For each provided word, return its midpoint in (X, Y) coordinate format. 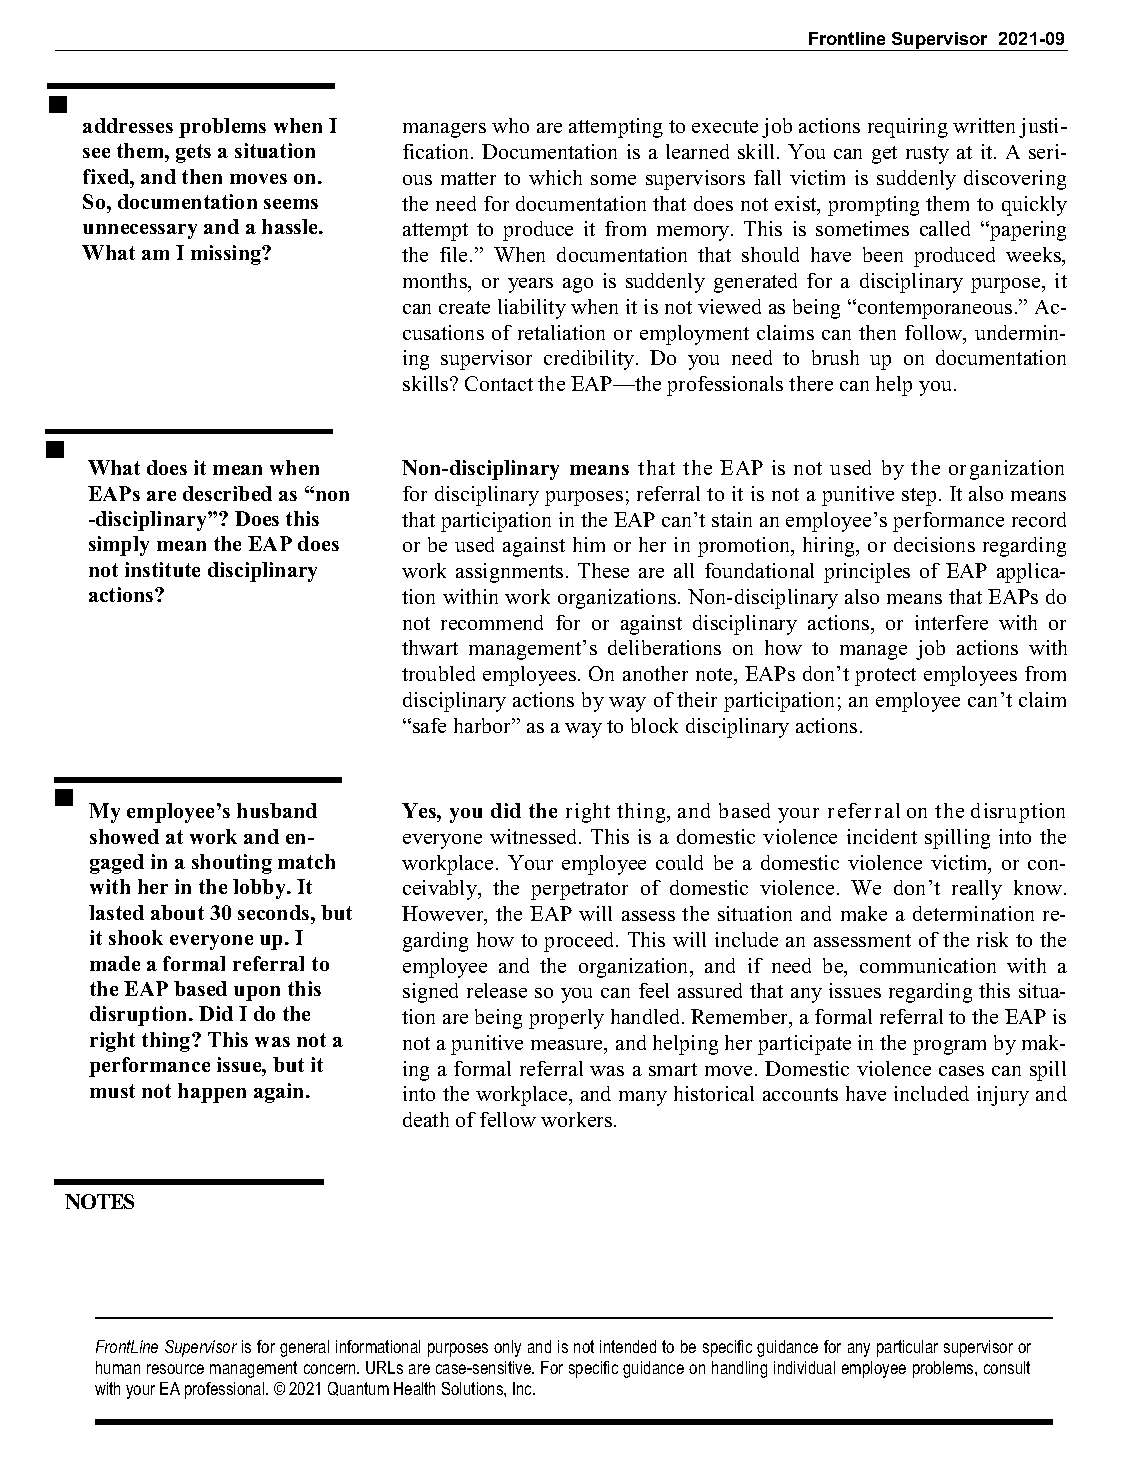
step (919, 497)
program (949, 1047)
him (589, 544)
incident (882, 836)
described (227, 493)
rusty (927, 155)
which (555, 177)
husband (277, 810)
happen (212, 1093)
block (654, 725)
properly (566, 1019)
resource (175, 1369)
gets (193, 153)
